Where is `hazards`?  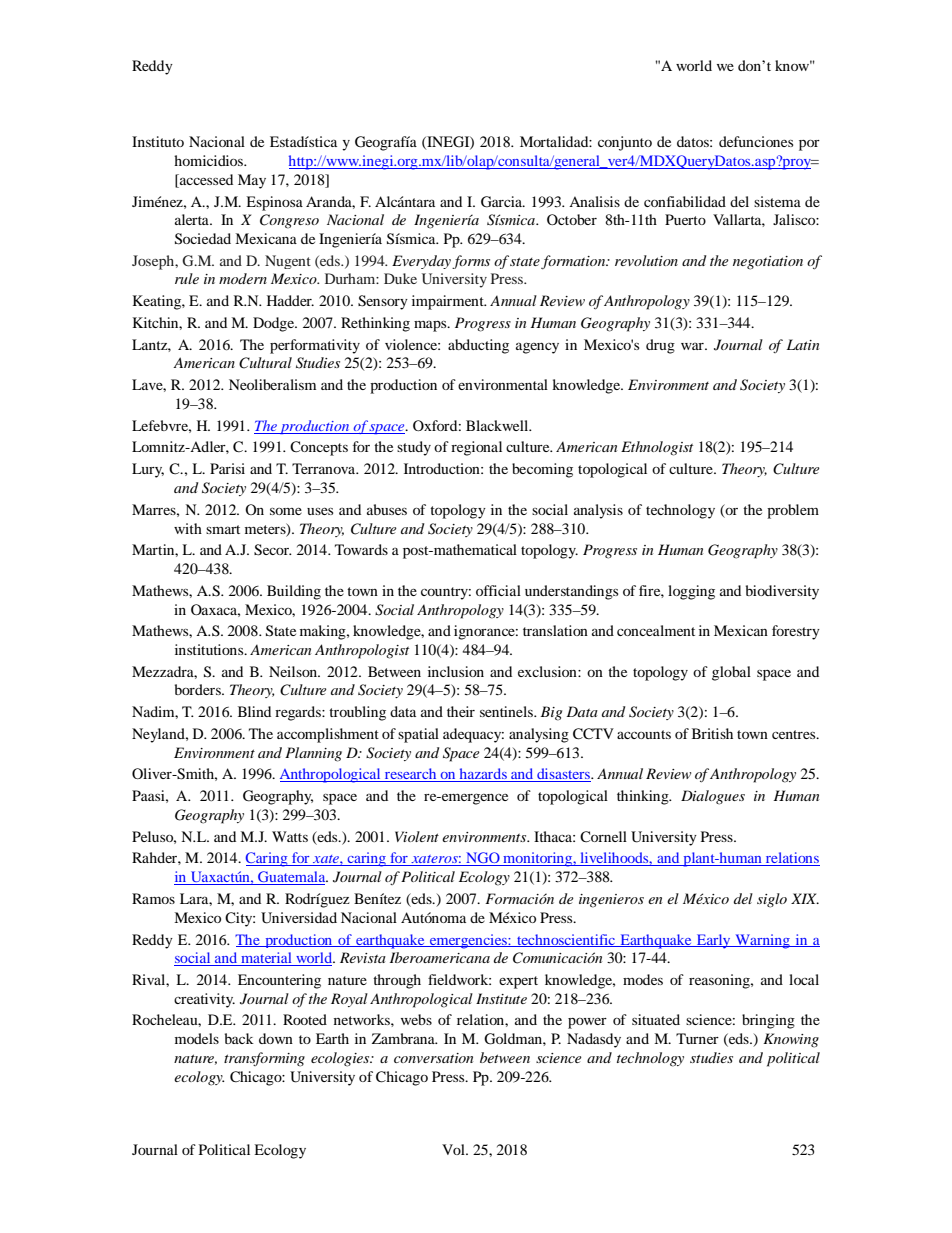 hazards is located at coordinates (483, 775).
